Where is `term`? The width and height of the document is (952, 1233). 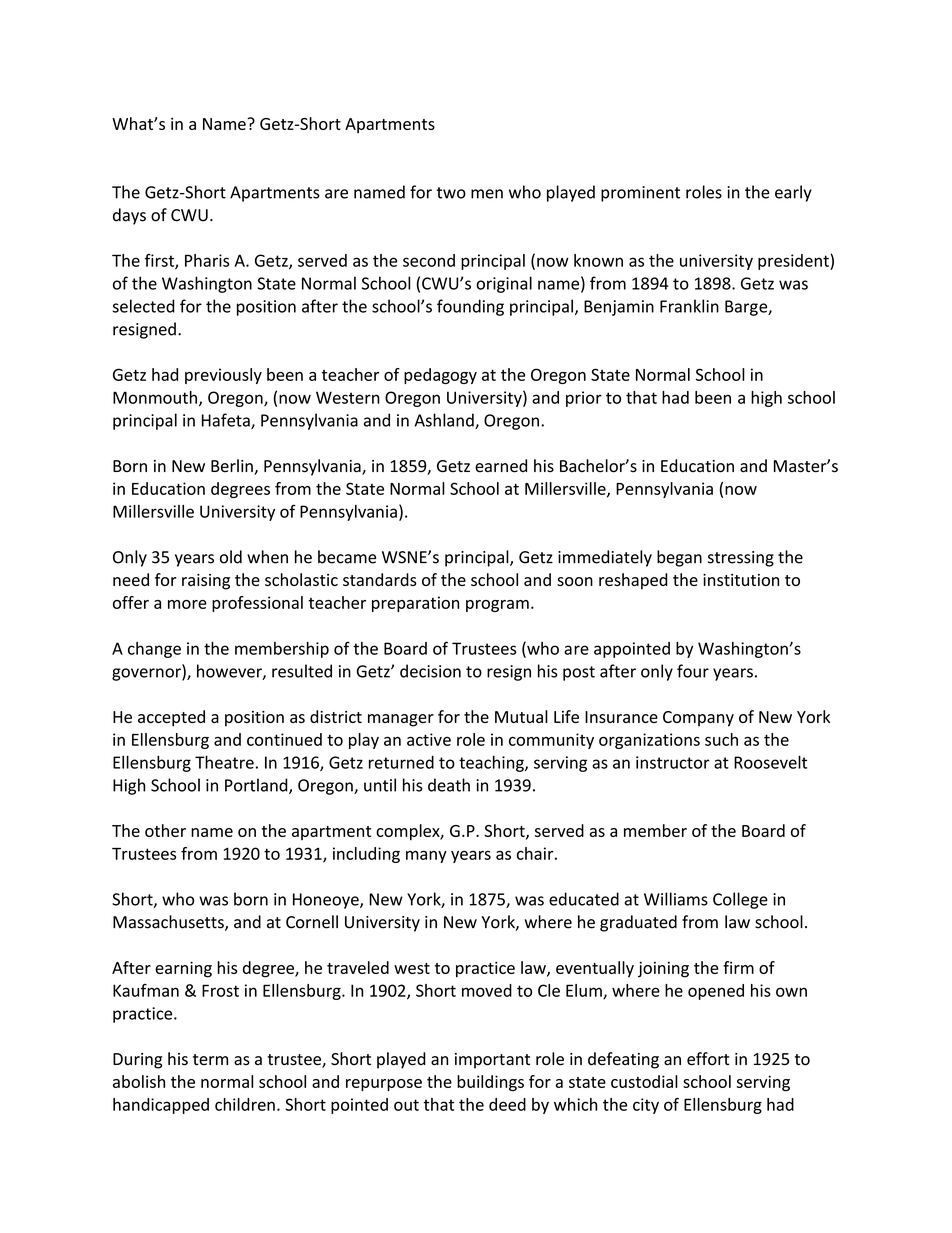
term is located at coordinates (210, 1060).
